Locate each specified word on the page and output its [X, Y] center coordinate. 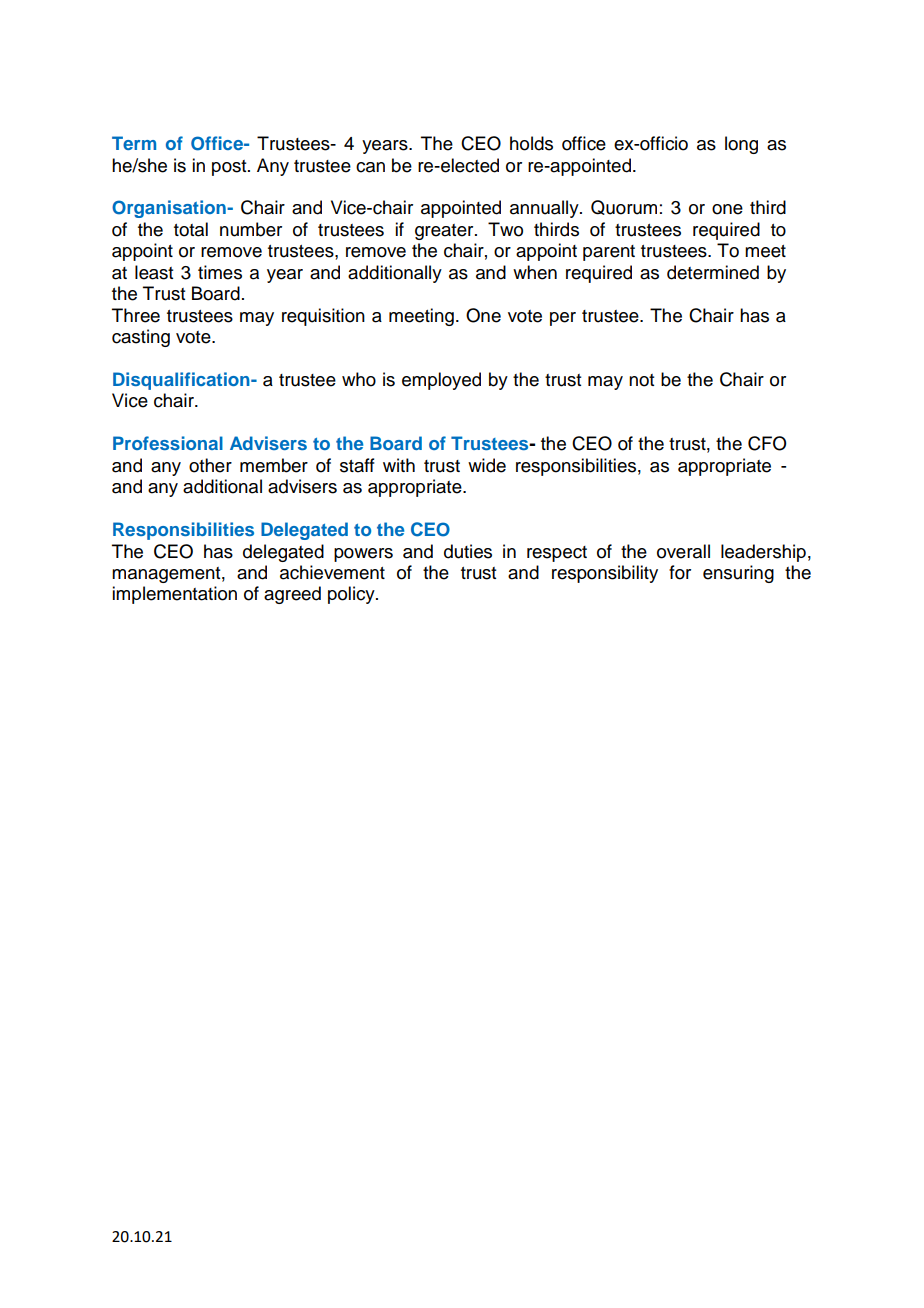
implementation [174, 595]
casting [141, 338]
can [370, 167]
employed [441, 381]
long [741, 145]
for [680, 572]
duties [468, 551]
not [641, 380]
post [230, 168]
